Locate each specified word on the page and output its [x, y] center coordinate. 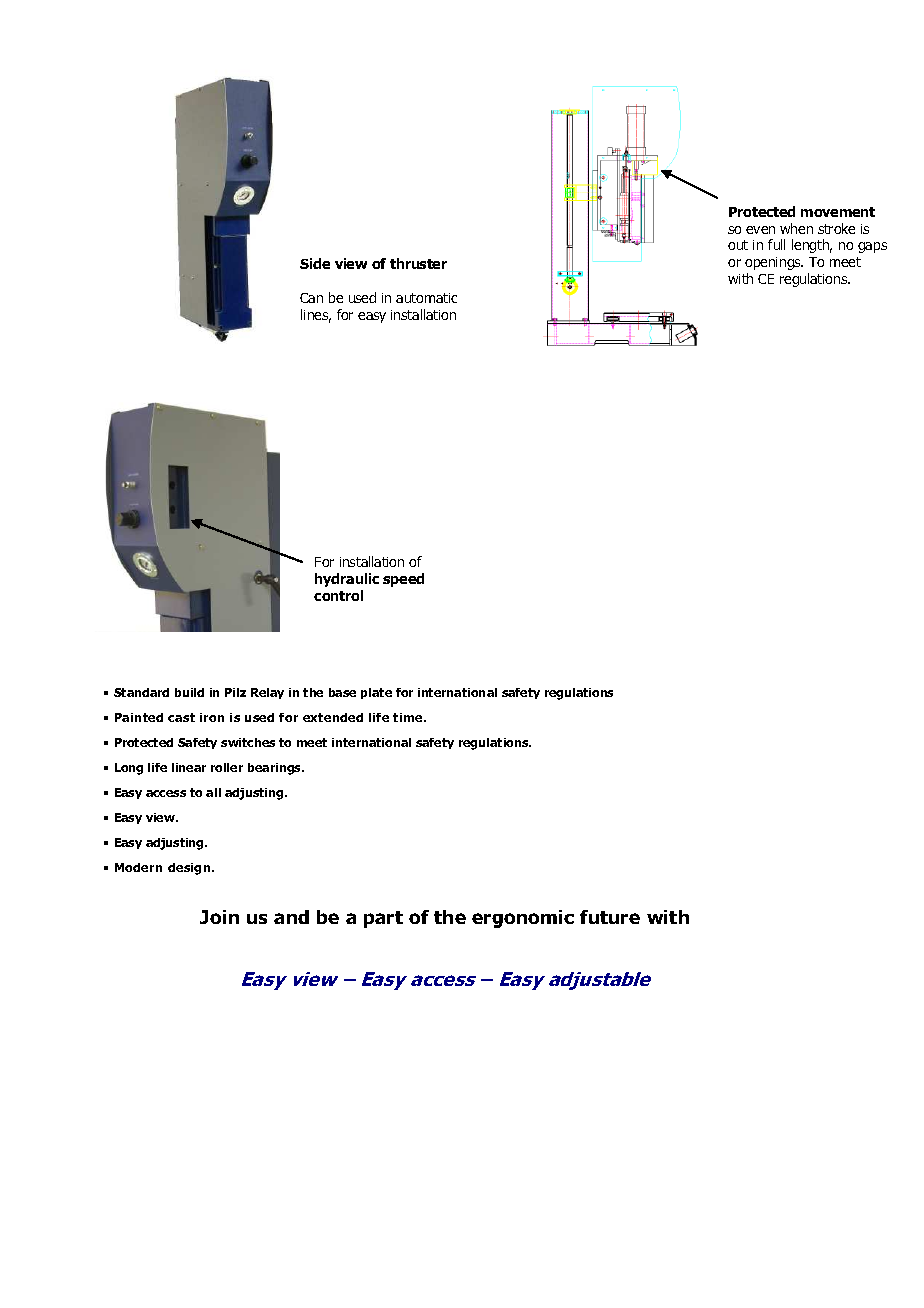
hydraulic [347, 580]
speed [403, 580]
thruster [418, 263]
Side [315, 263]
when [796, 228]
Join [219, 917]
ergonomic [523, 919]
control [338, 595]
